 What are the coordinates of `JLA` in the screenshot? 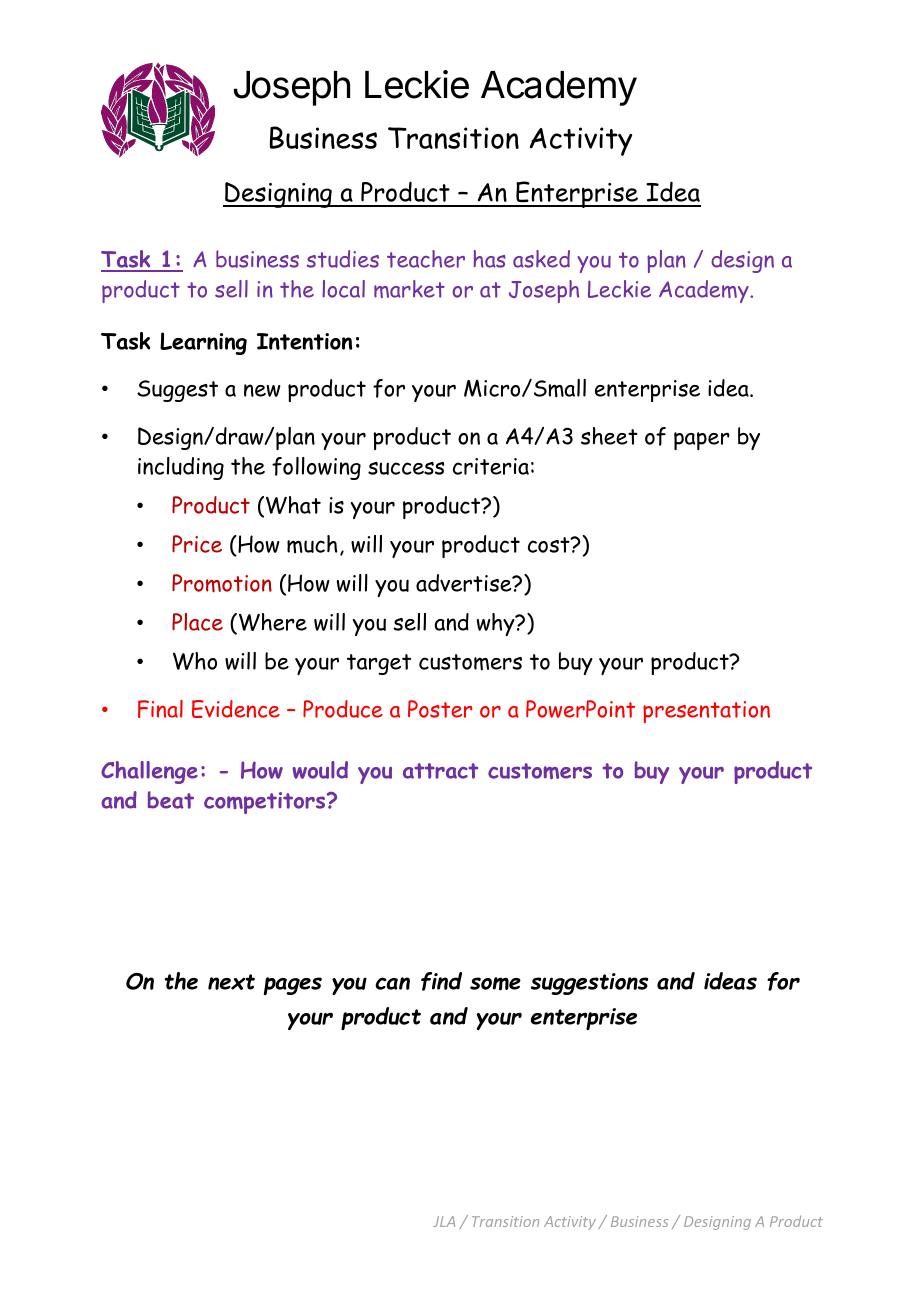 It's located at (444, 1221).
